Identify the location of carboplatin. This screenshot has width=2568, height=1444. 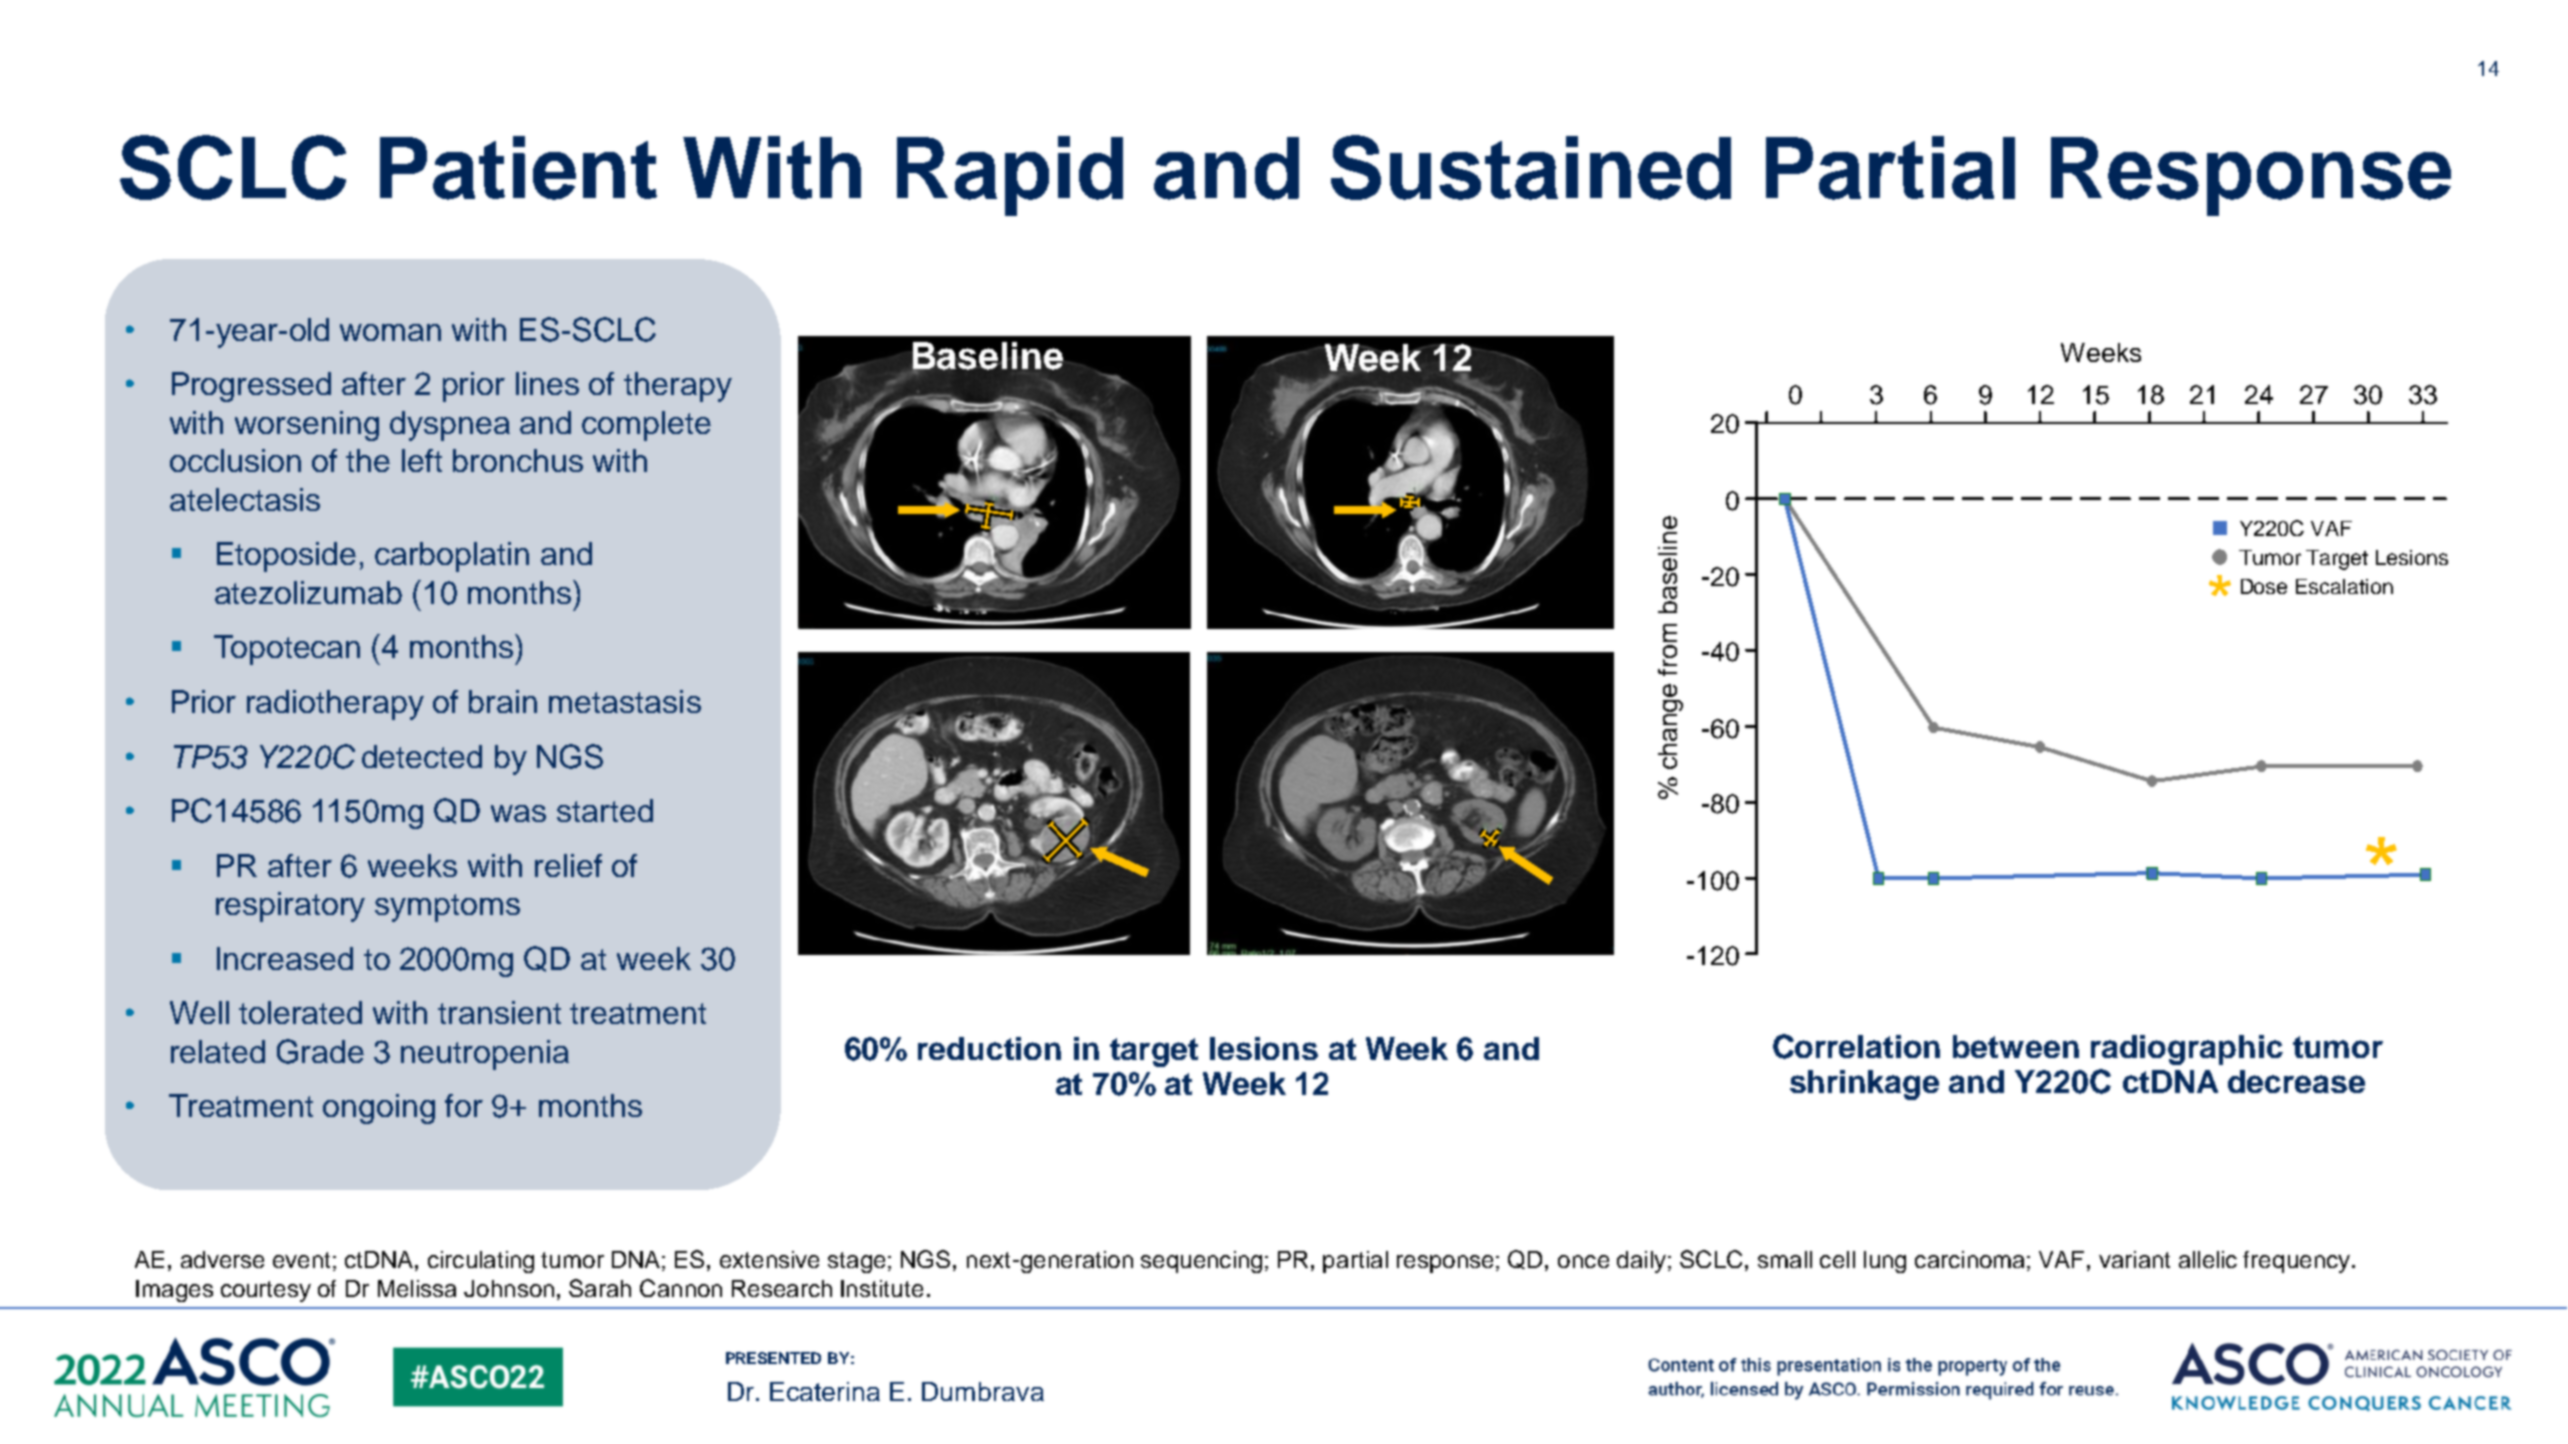
(452, 557).
